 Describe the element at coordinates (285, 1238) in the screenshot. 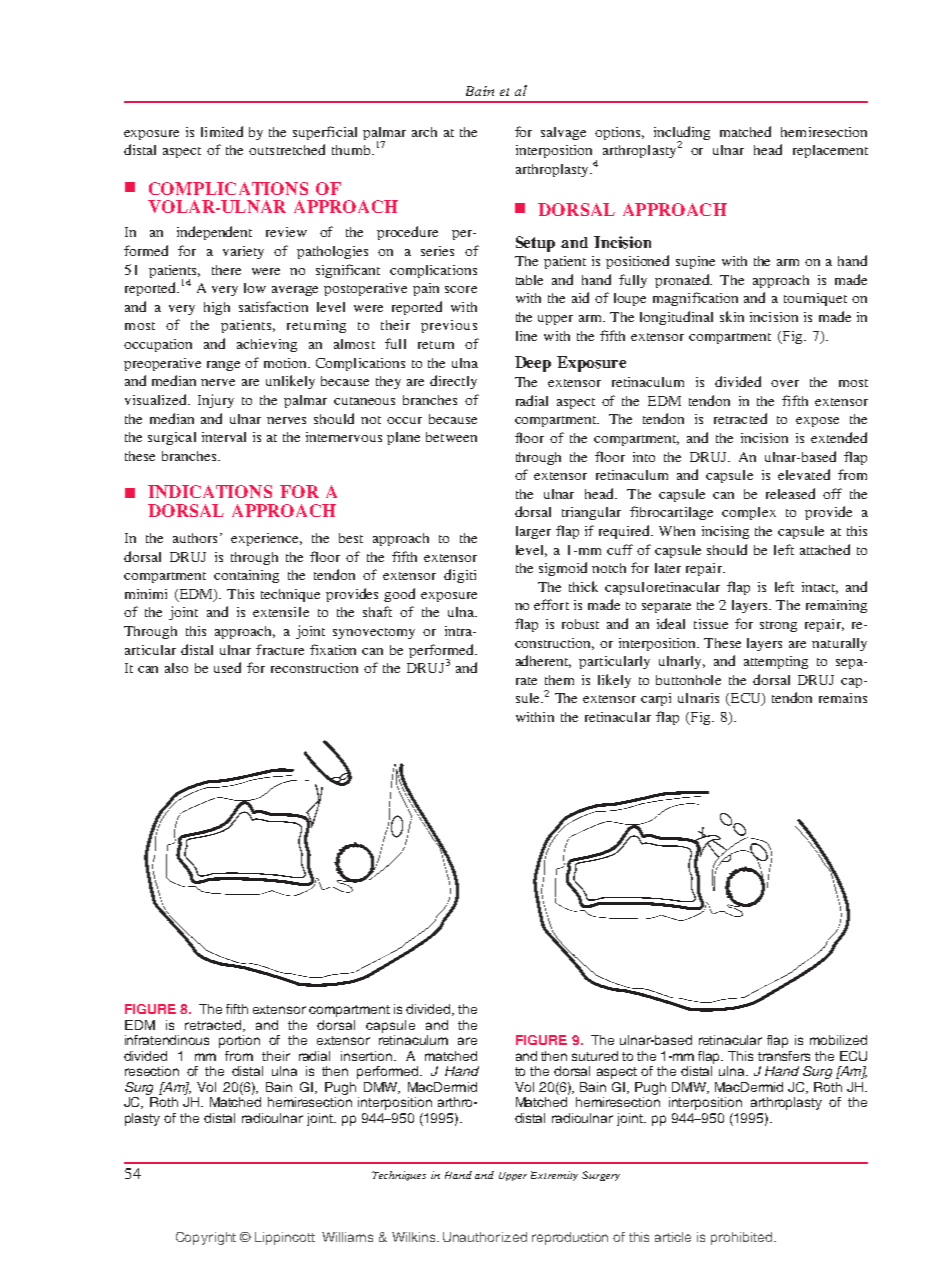

I see `Lippincott` at that location.
